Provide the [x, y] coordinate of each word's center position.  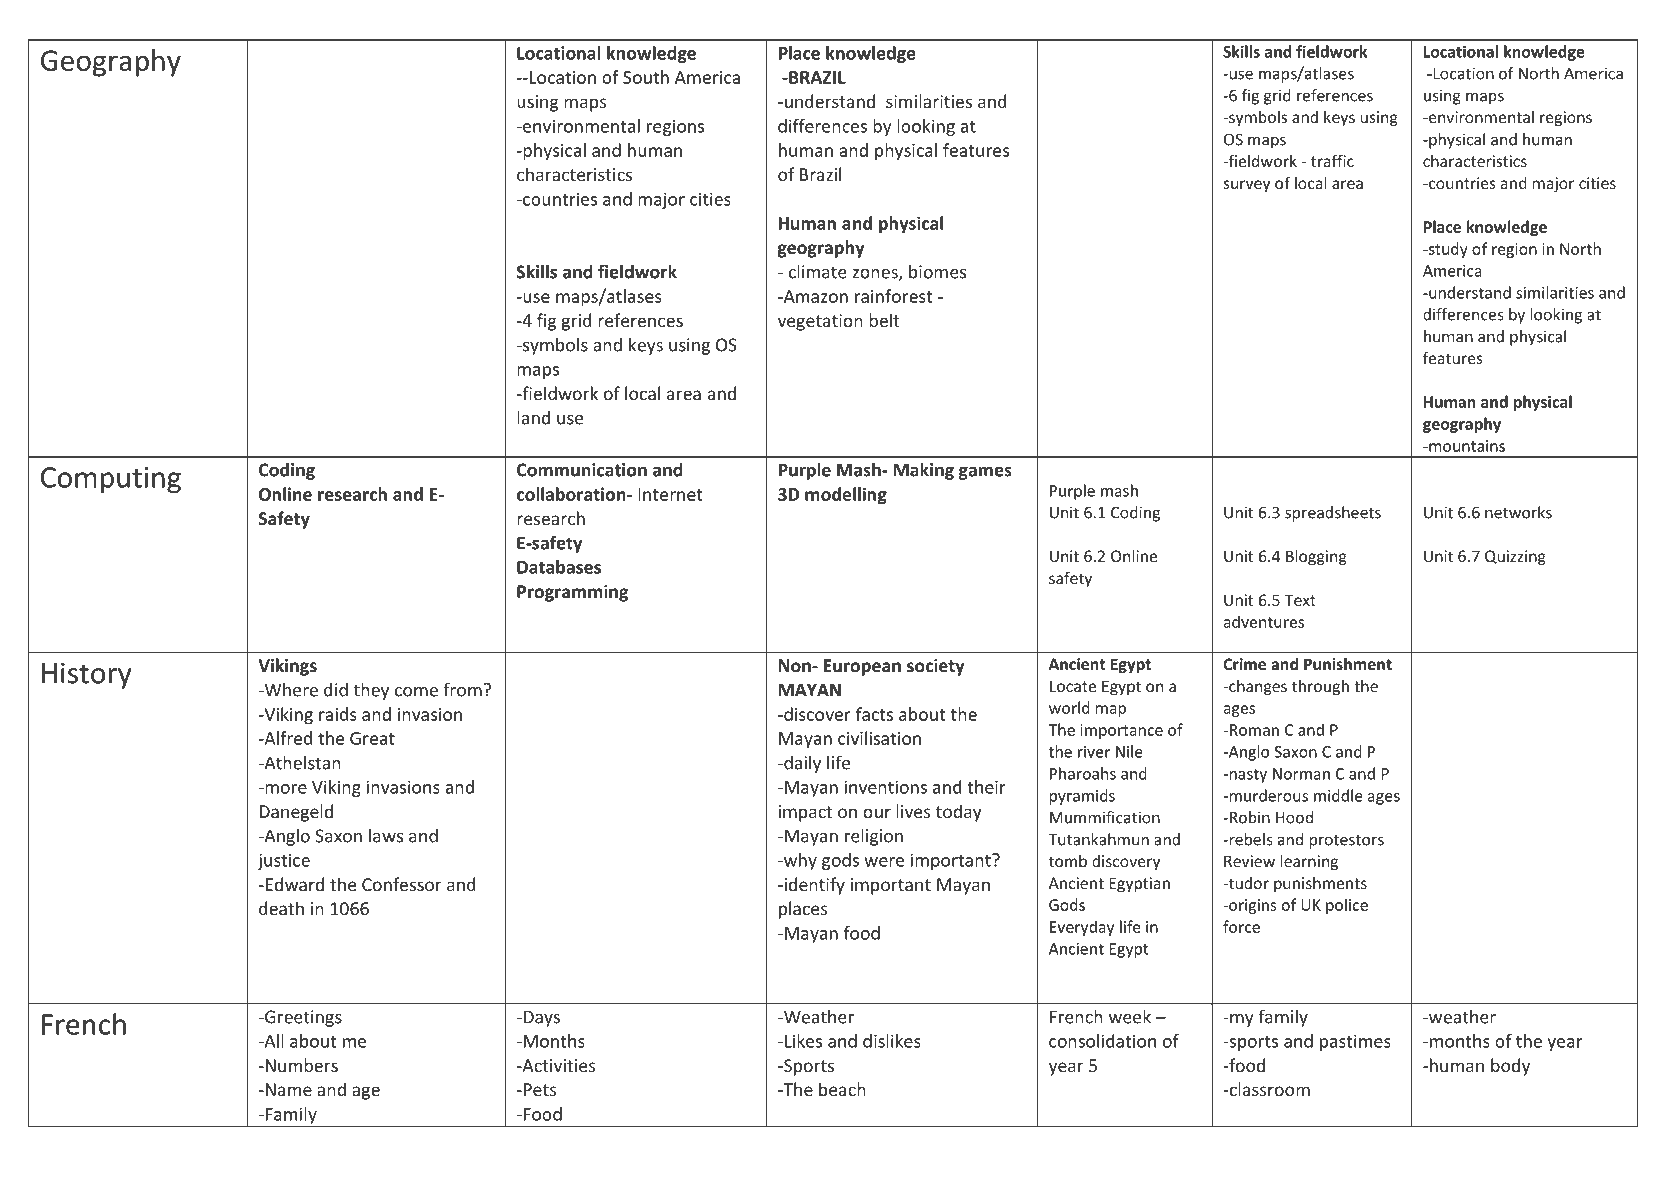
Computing [111, 480]
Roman [1254, 730]
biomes [937, 272]
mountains [1466, 446]
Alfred [287, 738]
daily [801, 764]
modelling [846, 496]
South [646, 77]
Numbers [300, 1065]
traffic [1332, 160]
